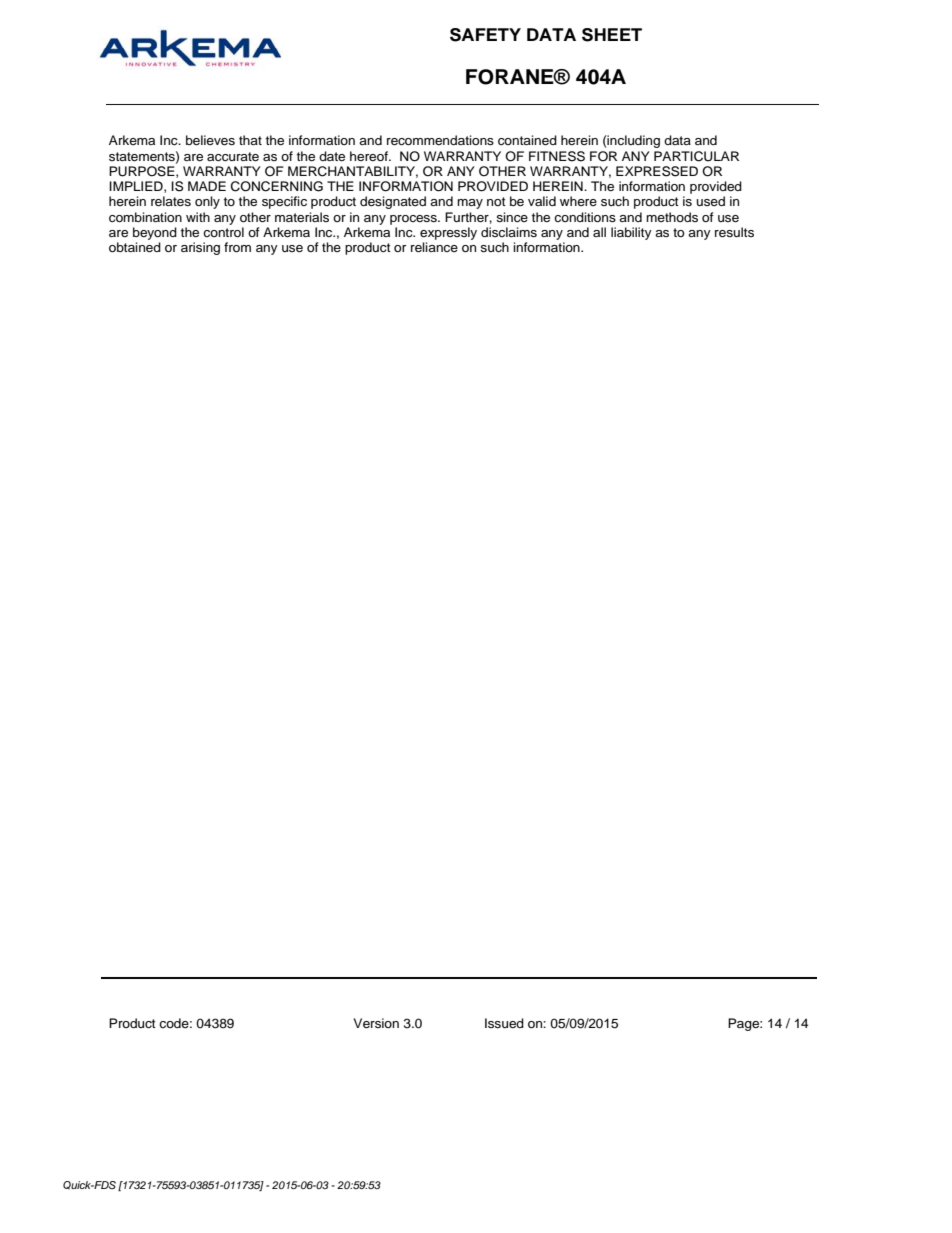 The width and height of the screenshot is (952, 1233). What do you see at coordinates (135, 247) in the screenshot?
I see `obtained` at bounding box center [135, 247].
